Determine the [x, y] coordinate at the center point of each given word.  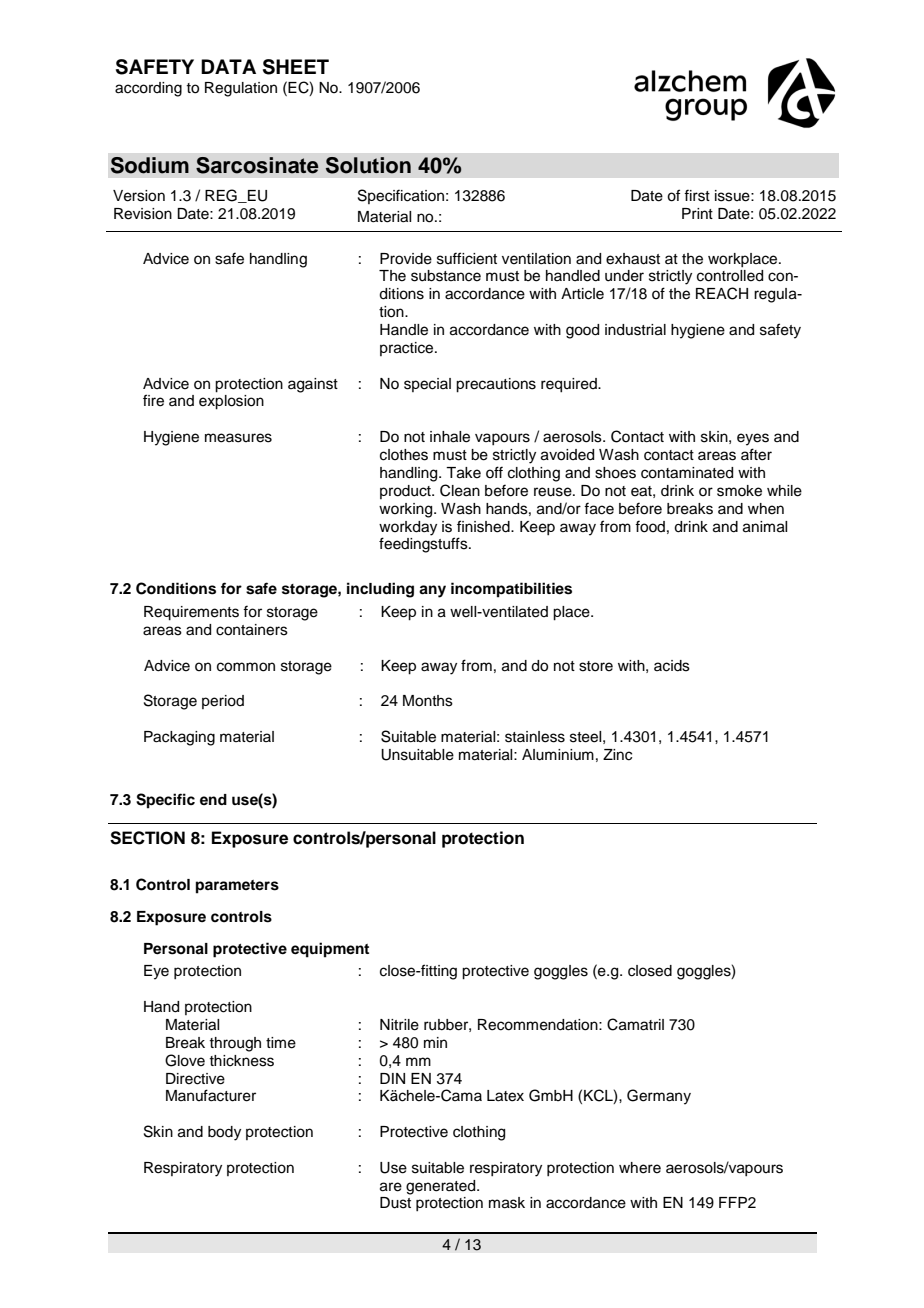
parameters [237, 887]
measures [238, 438]
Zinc [617, 755]
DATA [228, 66]
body [224, 1133]
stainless [535, 737]
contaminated [687, 473]
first [697, 195]
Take [463, 473]
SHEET [296, 67]
